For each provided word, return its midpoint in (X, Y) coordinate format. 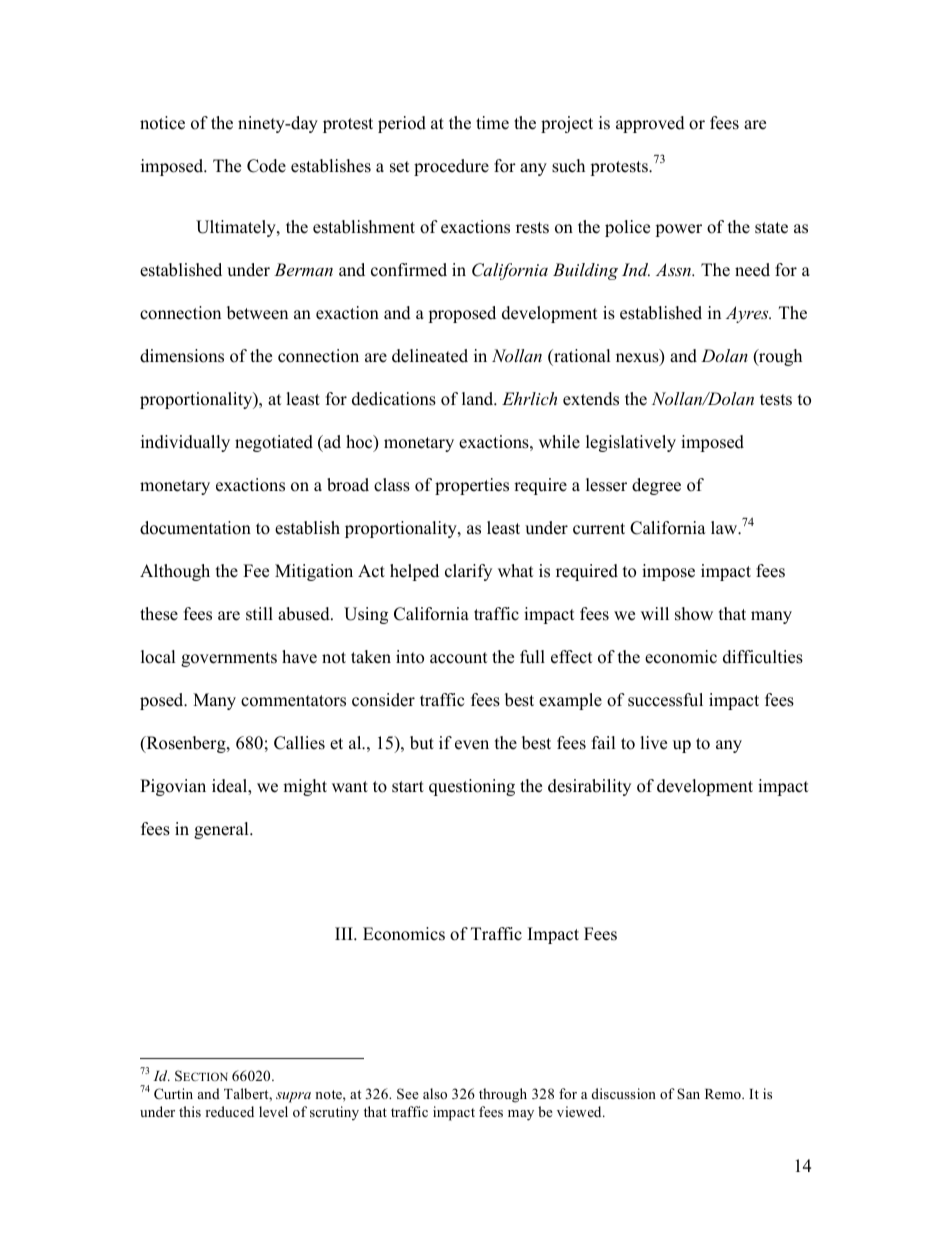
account (459, 658)
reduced (229, 1111)
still (259, 614)
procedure (451, 167)
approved (650, 124)
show (694, 614)
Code (266, 166)
